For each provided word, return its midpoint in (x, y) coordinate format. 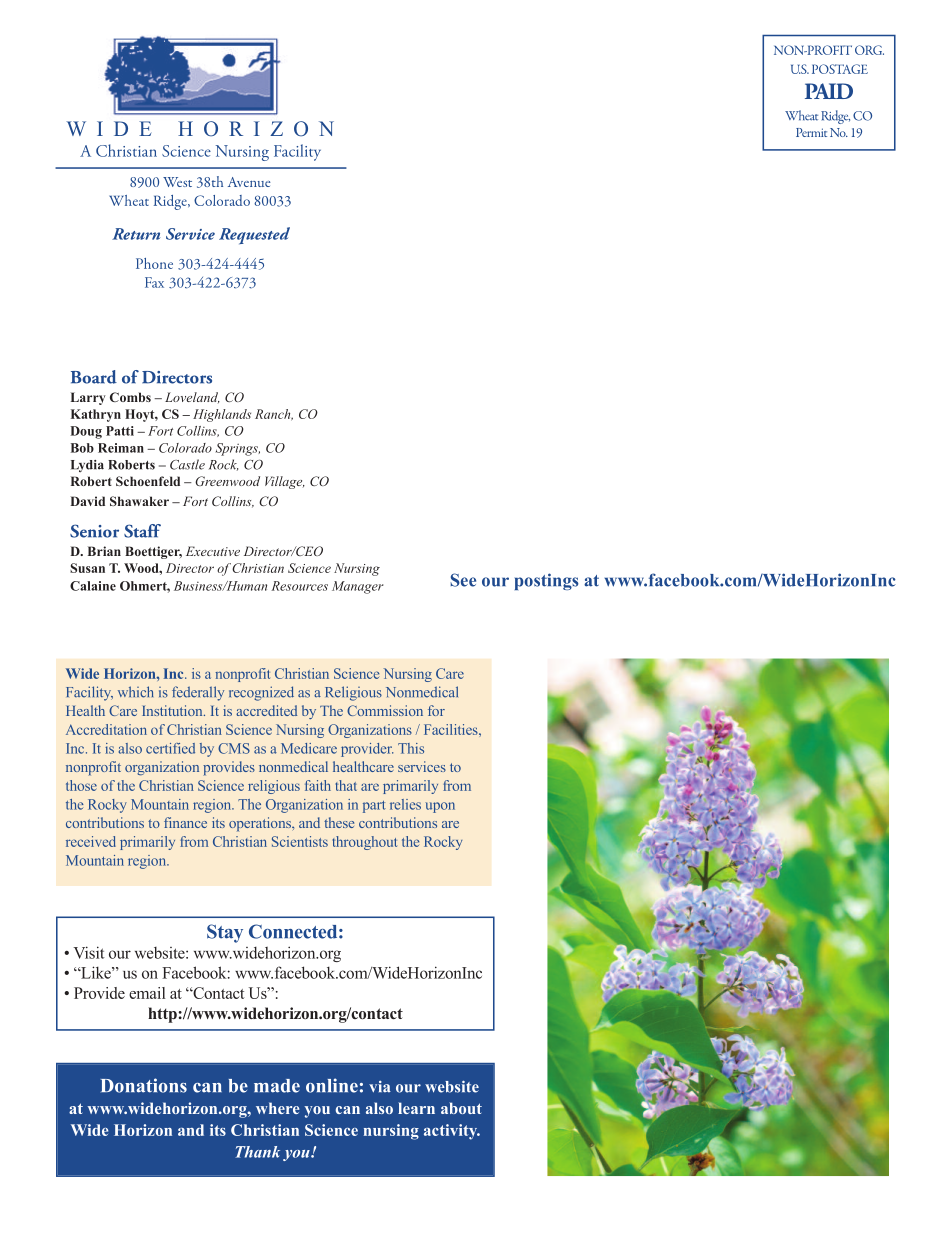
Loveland (192, 397)
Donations (144, 1085)
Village (285, 482)
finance (185, 822)
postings (547, 581)
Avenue (249, 182)
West (177, 182)
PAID (829, 91)
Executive (213, 551)
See (463, 580)
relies (405, 804)
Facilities (452, 729)
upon (440, 807)
